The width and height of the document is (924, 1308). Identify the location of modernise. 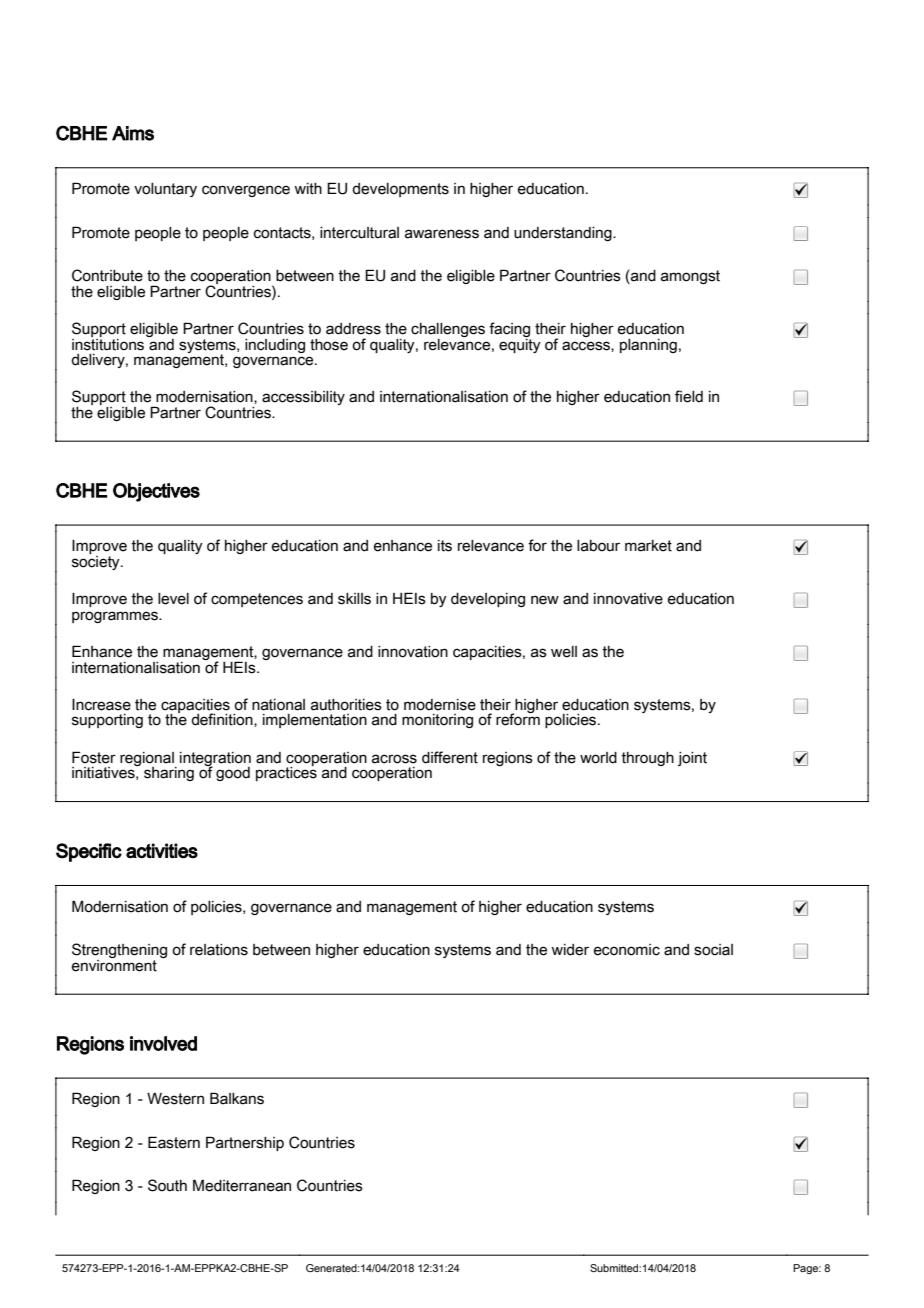
(440, 705).
